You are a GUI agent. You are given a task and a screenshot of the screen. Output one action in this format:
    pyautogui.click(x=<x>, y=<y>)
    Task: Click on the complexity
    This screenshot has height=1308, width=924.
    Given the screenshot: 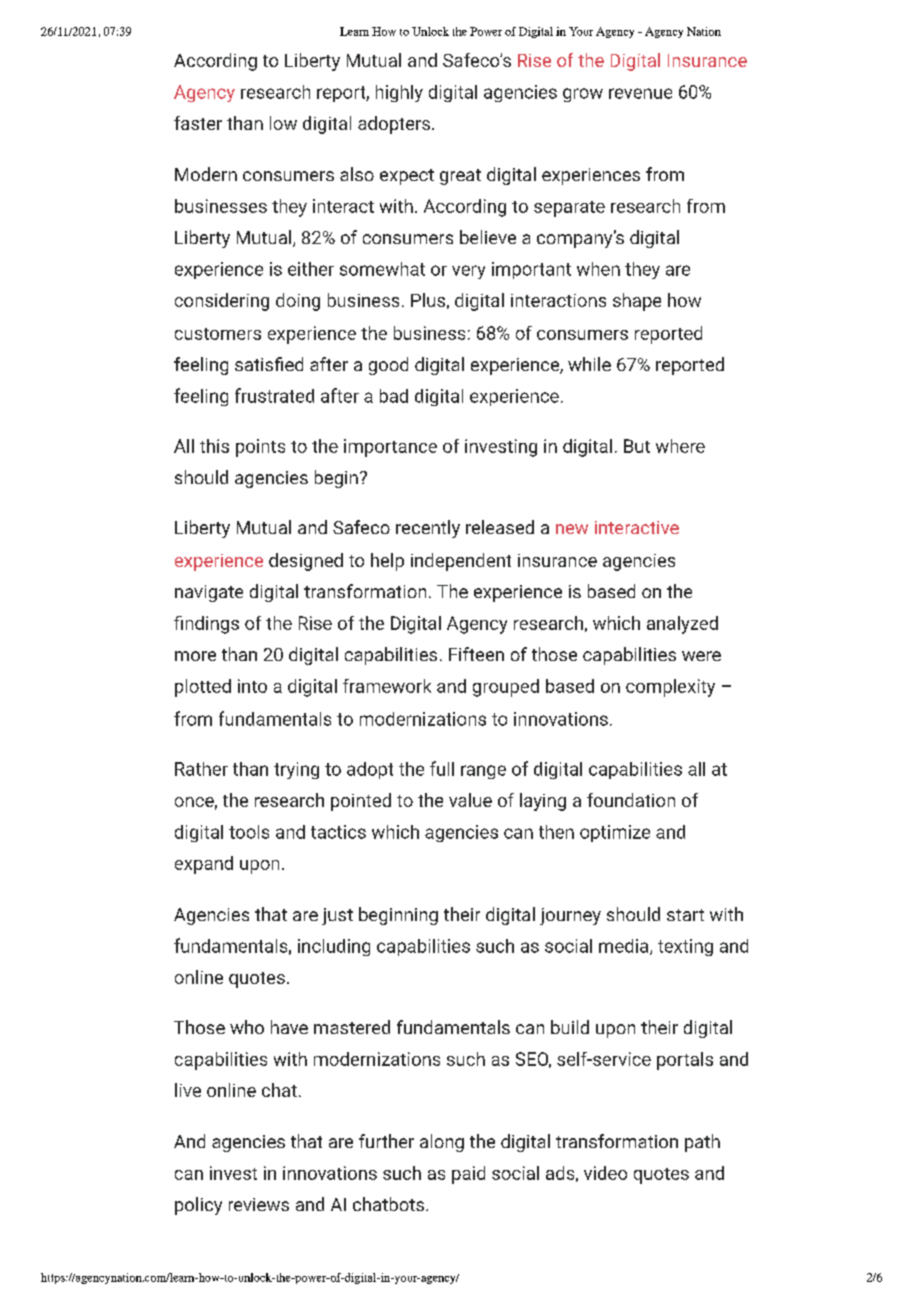 What is the action you would take?
    pyautogui.click(x=670, y=688)
